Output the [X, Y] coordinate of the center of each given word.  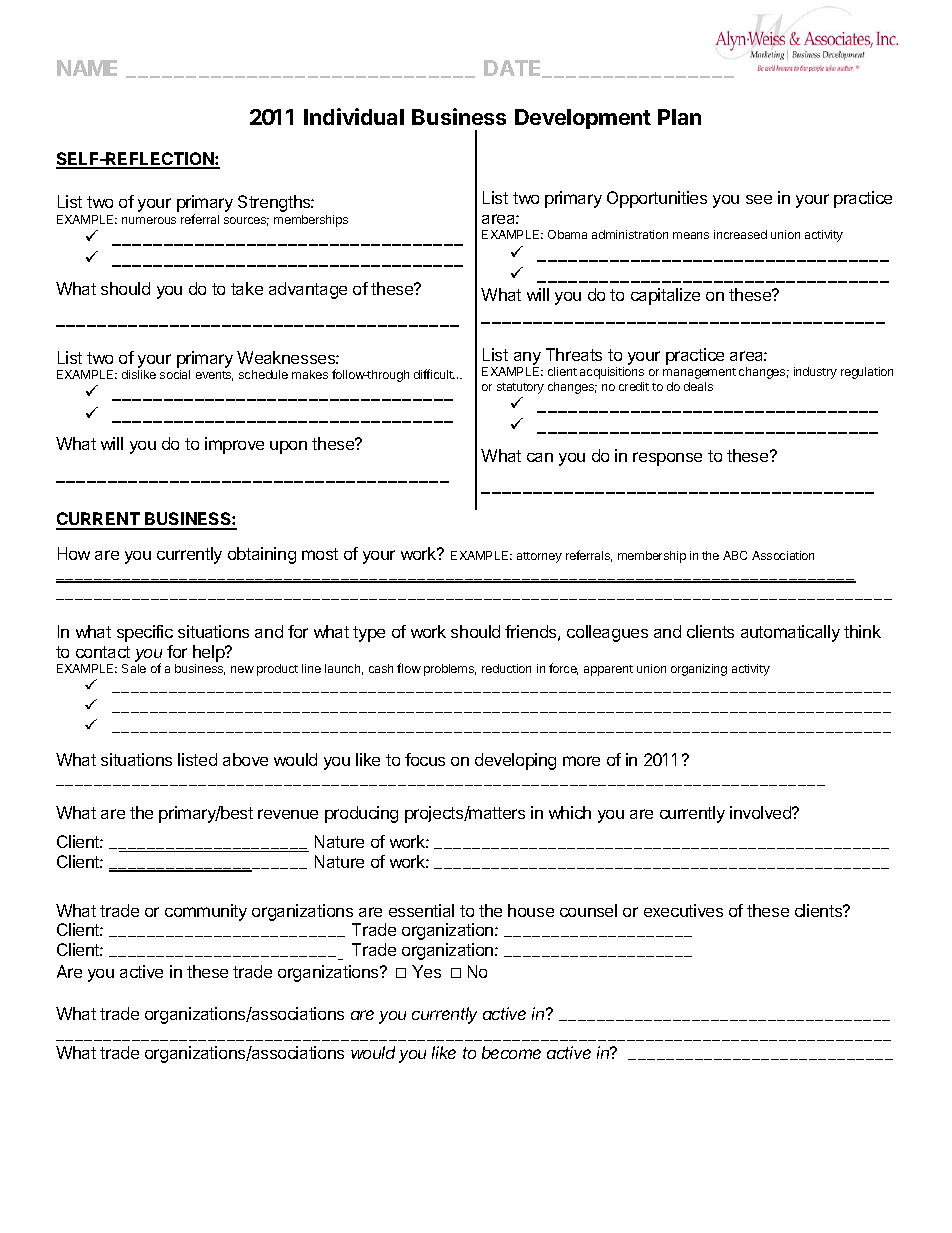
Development [583, 119]
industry [815, 373]
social [175, 374]
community [206, 912]
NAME [87, 68]
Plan [679, 117]
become [511, 1052]
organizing [699, 670]
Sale [134, 668]
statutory [520, 388]
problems [450, 670]
